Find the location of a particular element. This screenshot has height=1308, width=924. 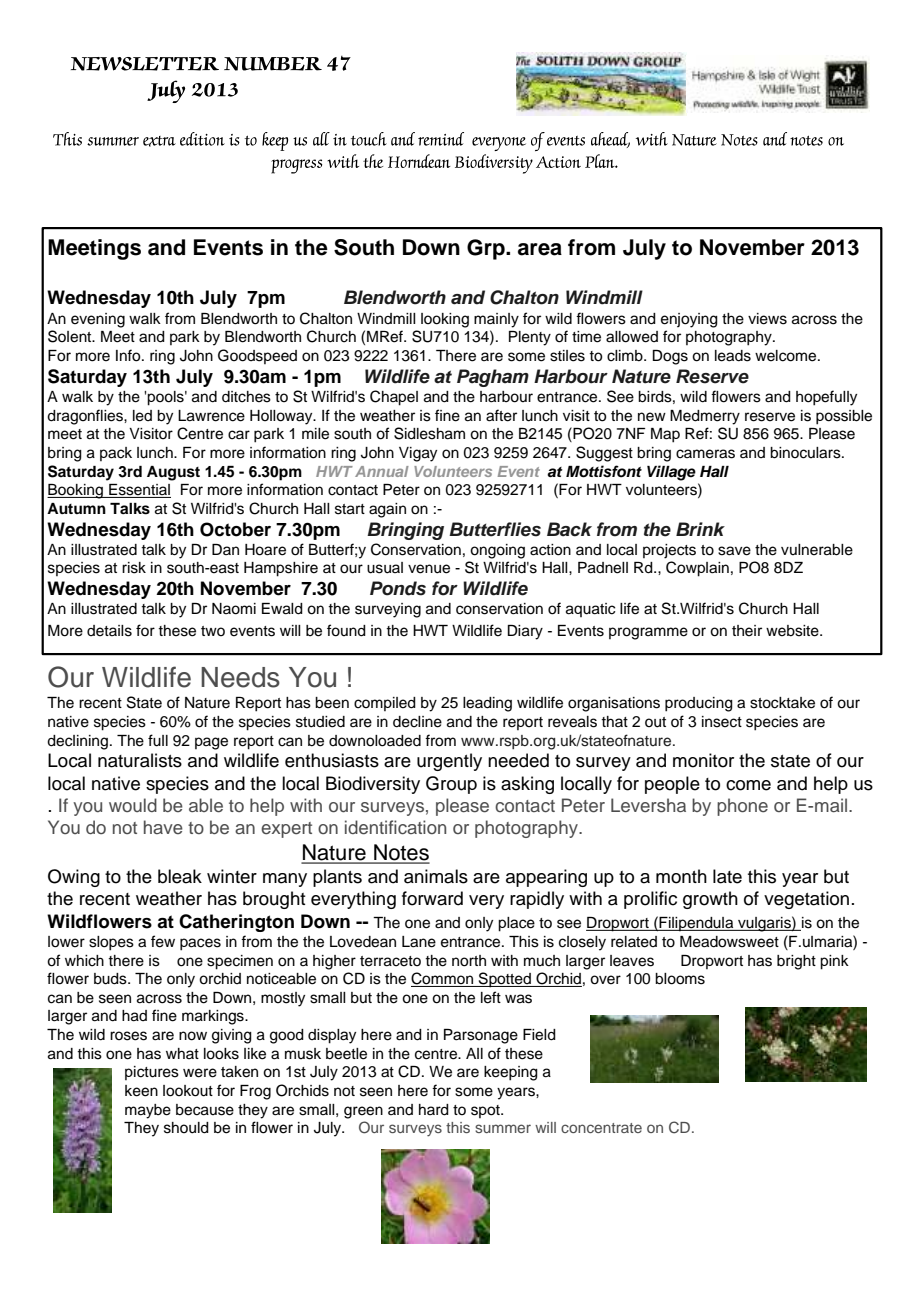

Lawrence is located at coordinates (211, 416).
